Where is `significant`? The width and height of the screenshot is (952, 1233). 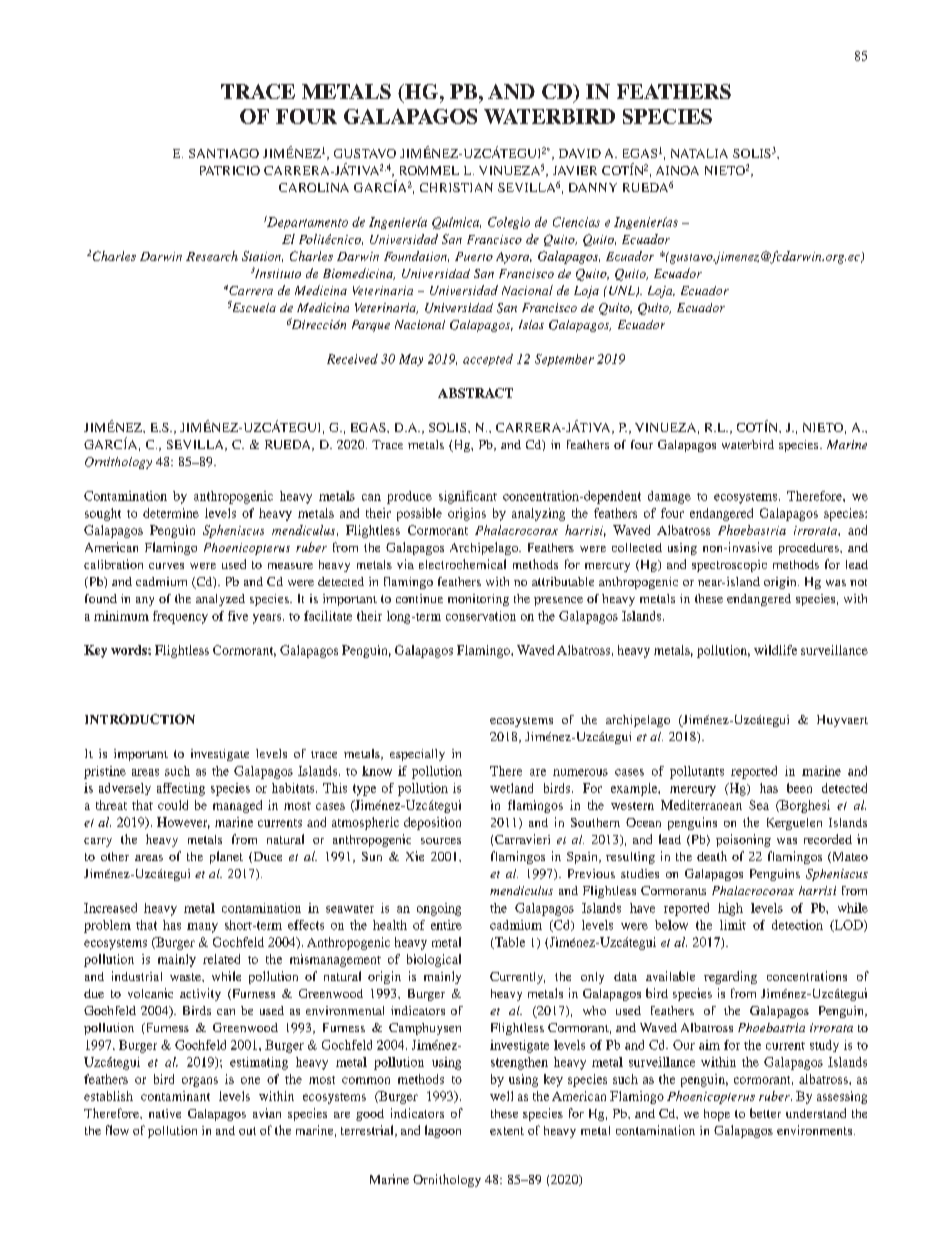 significant is located at coordinates (468, 497).
